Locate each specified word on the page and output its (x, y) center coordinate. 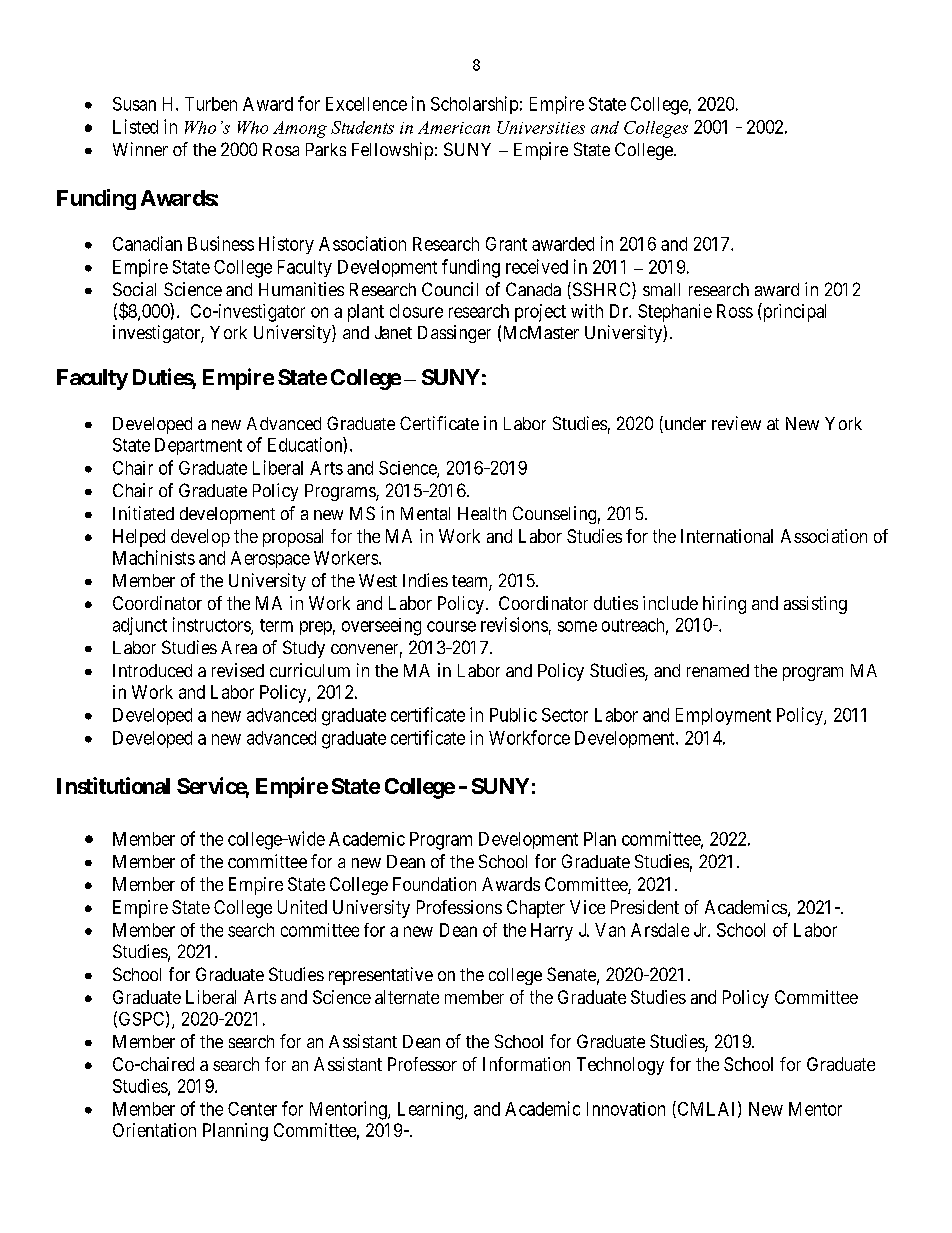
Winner (140, 149)
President (645, 907)
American (454, 127)
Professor (422, 1064)
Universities (541, 127)
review (736, 423)
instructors (212, 625)
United (302, 907)
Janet (393, 332)
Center (252, 1109)
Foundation (434, 884)
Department (198, 446)
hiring (724, 605)
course (451, 626)
